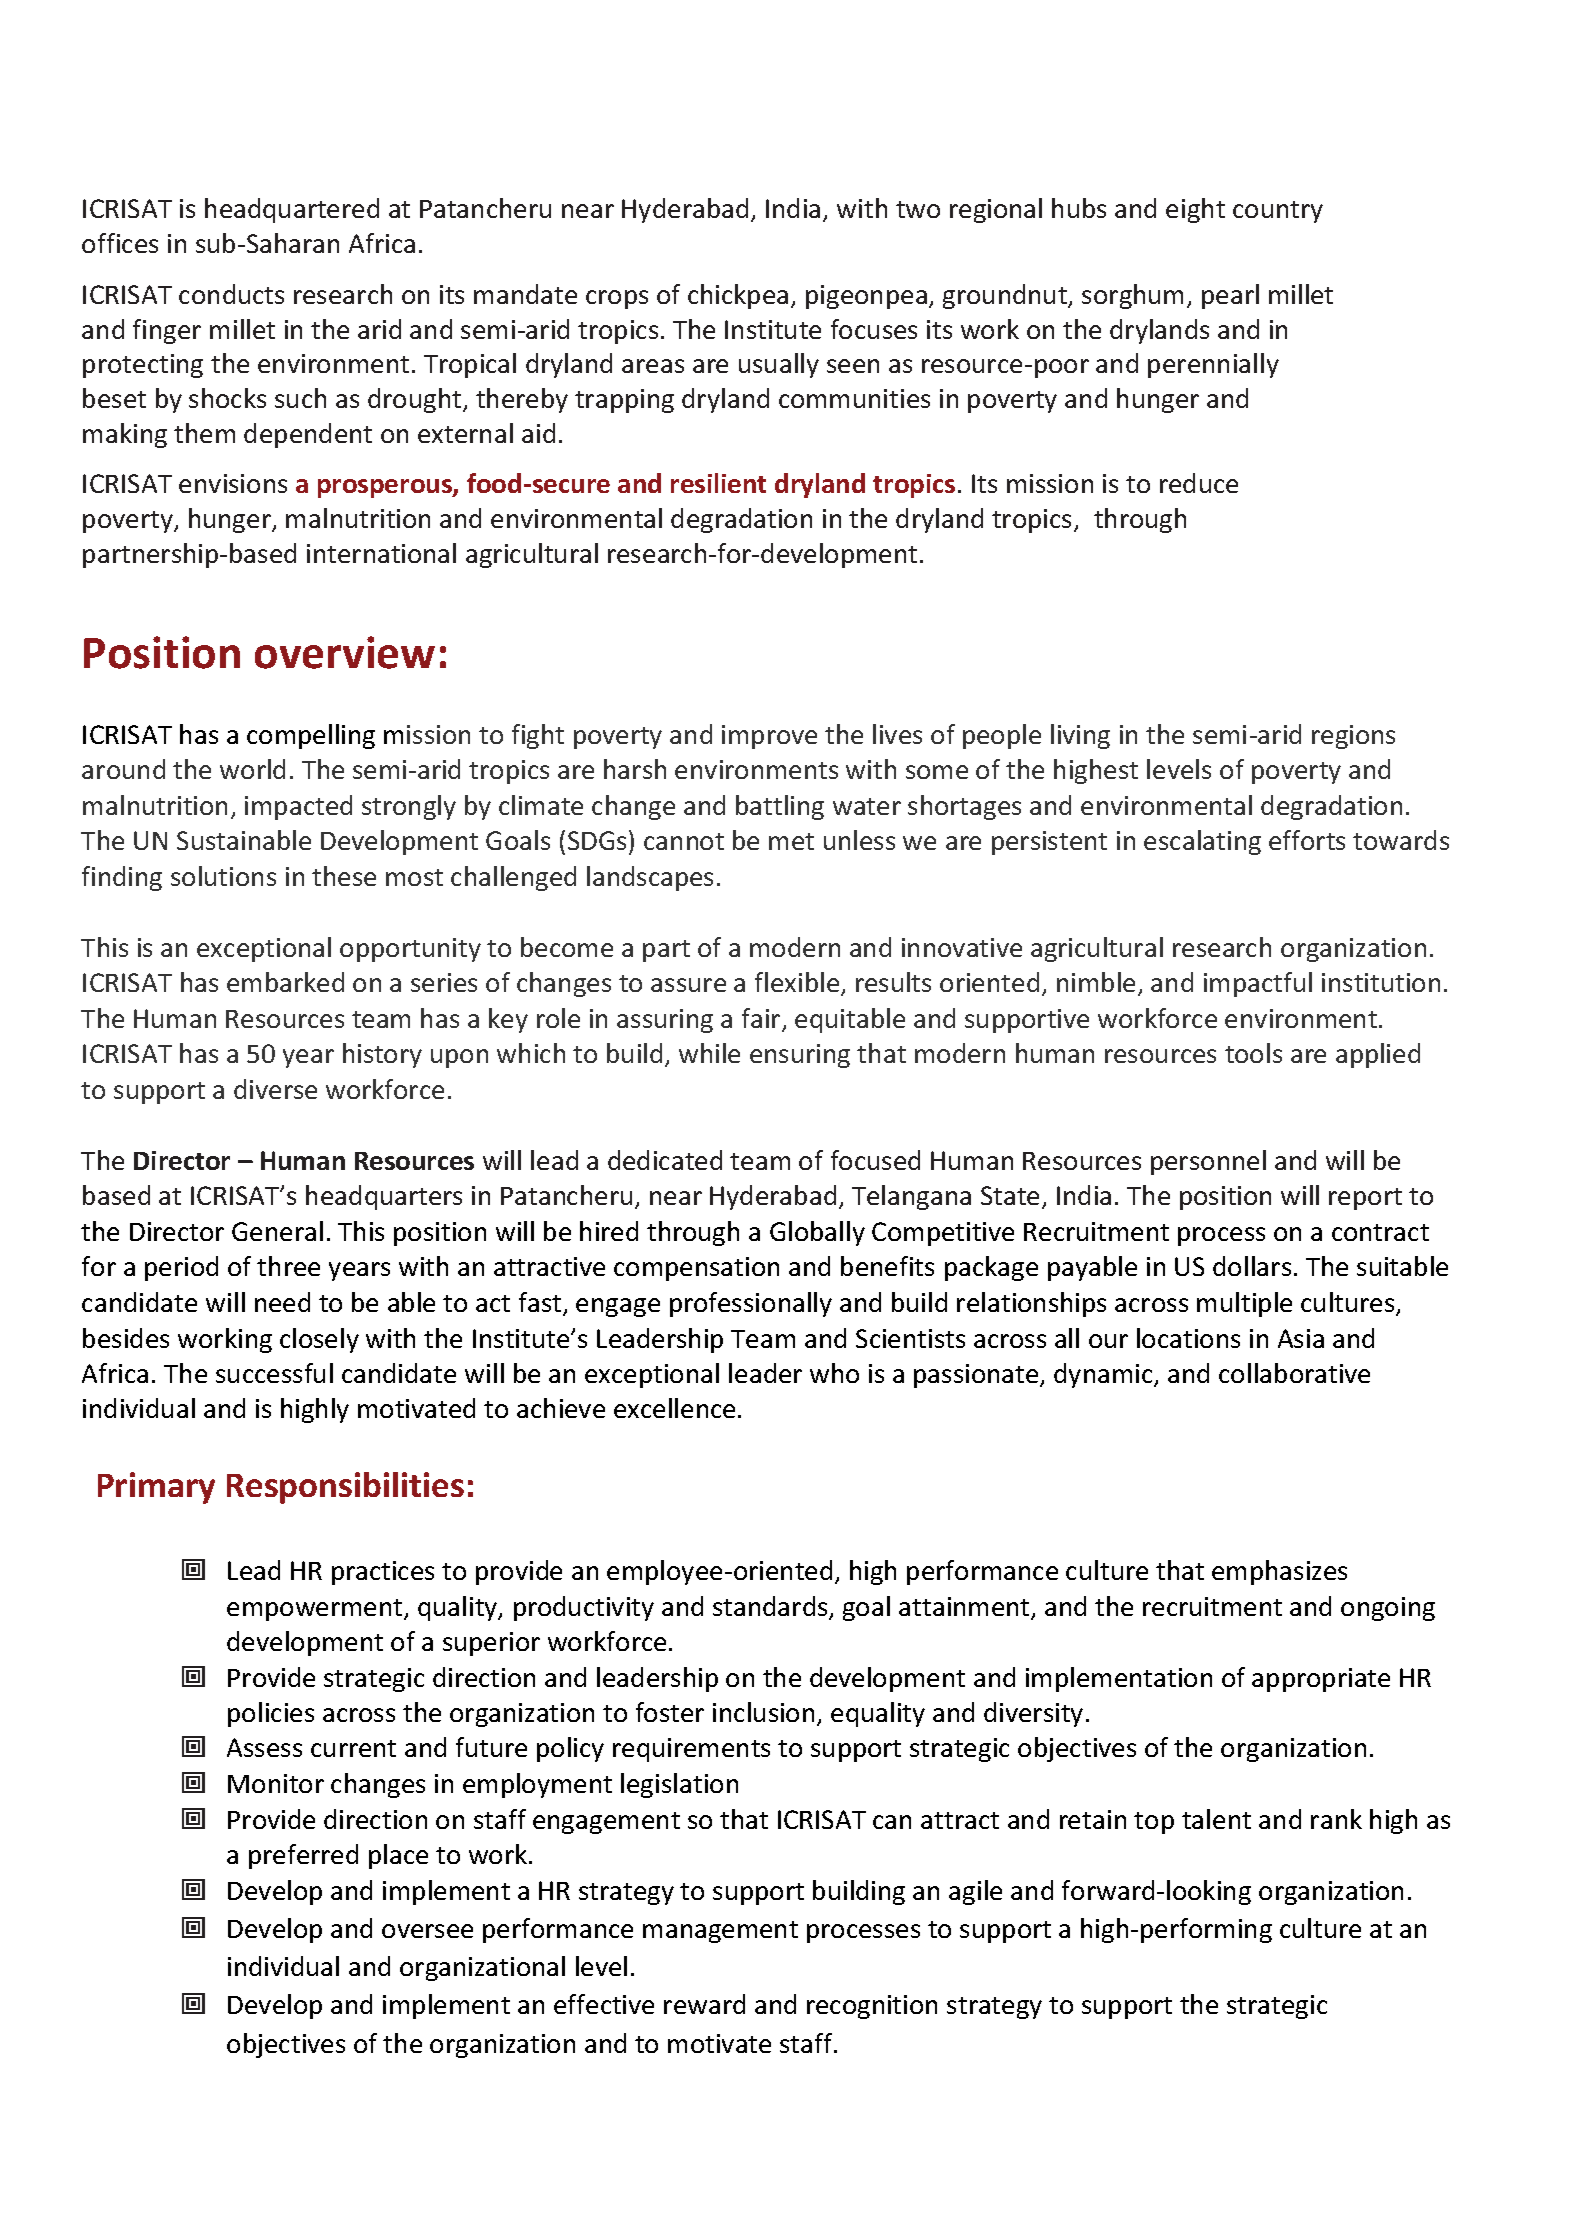  What do you see at coordinates (285, 982) in the screenshot?
I see `embarked` at bounding box center [285, 982].
